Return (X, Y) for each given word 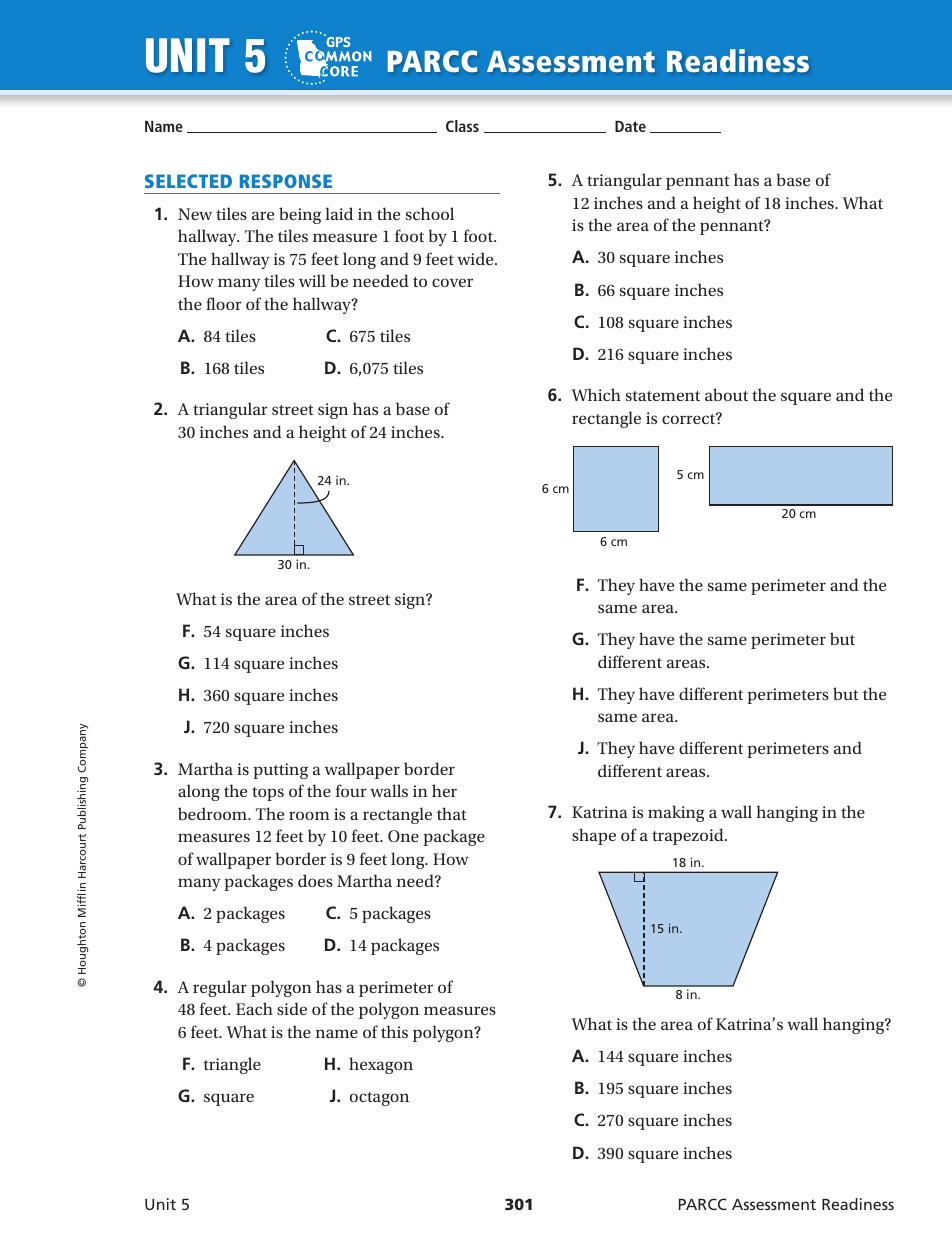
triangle (232, 1065)
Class (462, 126)
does (315, 880)
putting (280, 771)
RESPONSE (286, 181)
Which (596, 394)
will (312, 280)
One (403, 836)
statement (663, 396)
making (676, 813)
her (444, 790)
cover (452, 282)
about (726, 394)
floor (224, 303)
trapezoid (689, 836)
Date (630, 126)
